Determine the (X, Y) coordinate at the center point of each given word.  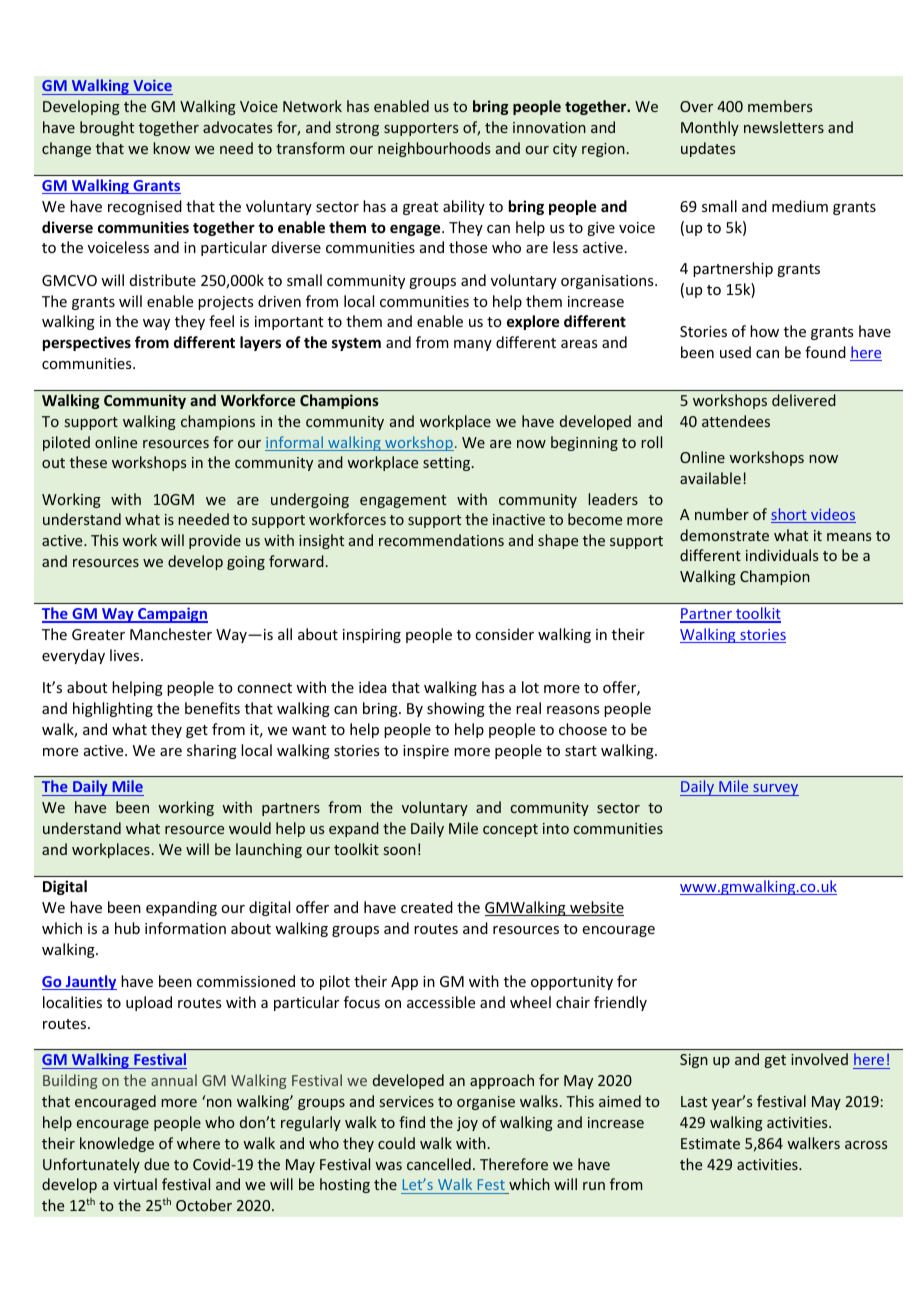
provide (215, 541)
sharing (212, 751)
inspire (426, 752)
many (473, 345)
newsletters (784, 127)
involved (819, 1059)
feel (221, 321)
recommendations (441, 540)
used (735, 352)
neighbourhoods (434, 149)
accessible (441, 1002)
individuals (782, 555)
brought (107, 128)
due (156, 1164)
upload (149, 1003)
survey (775, 790)
